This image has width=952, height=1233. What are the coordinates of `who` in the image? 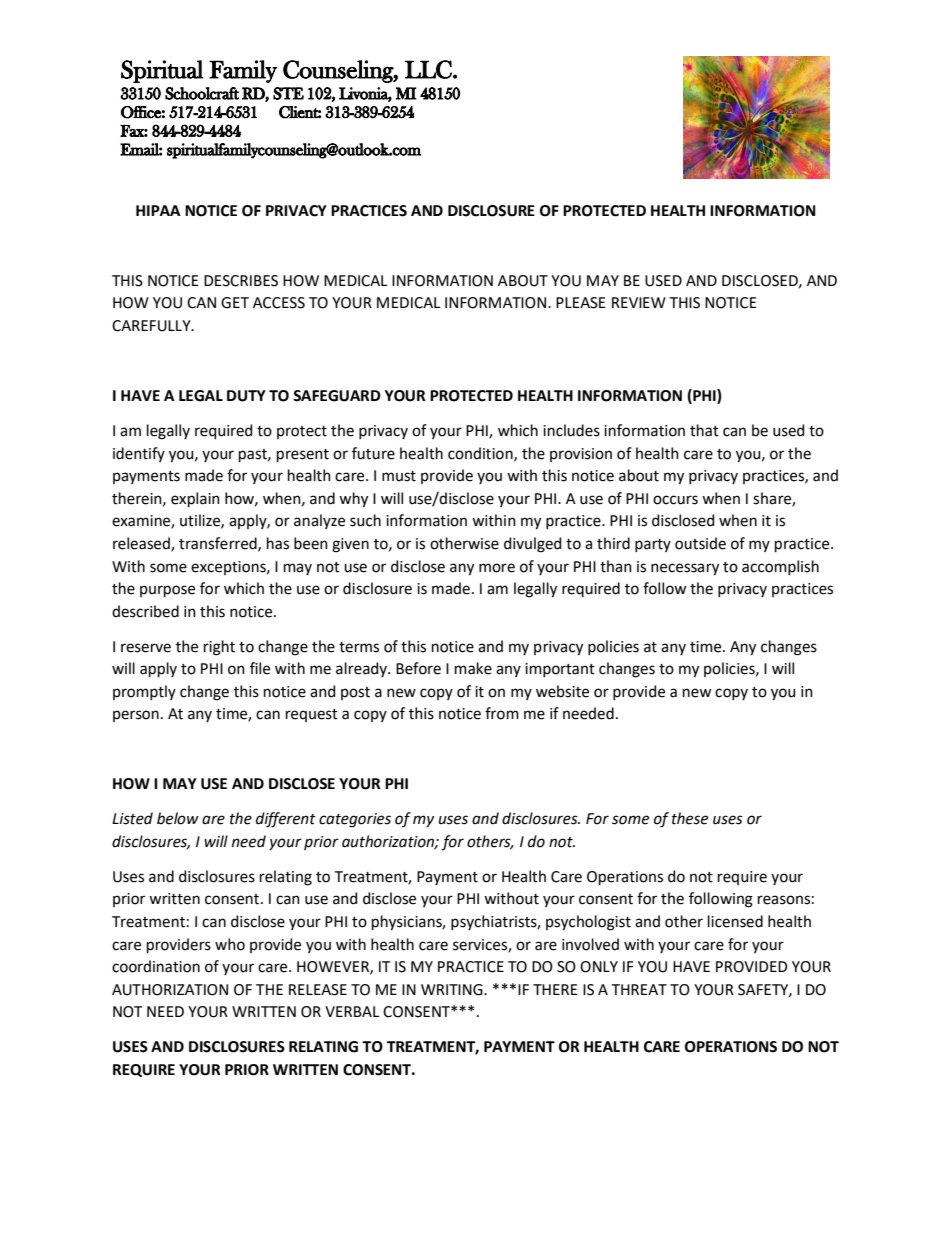 It's located at (230, 944).
